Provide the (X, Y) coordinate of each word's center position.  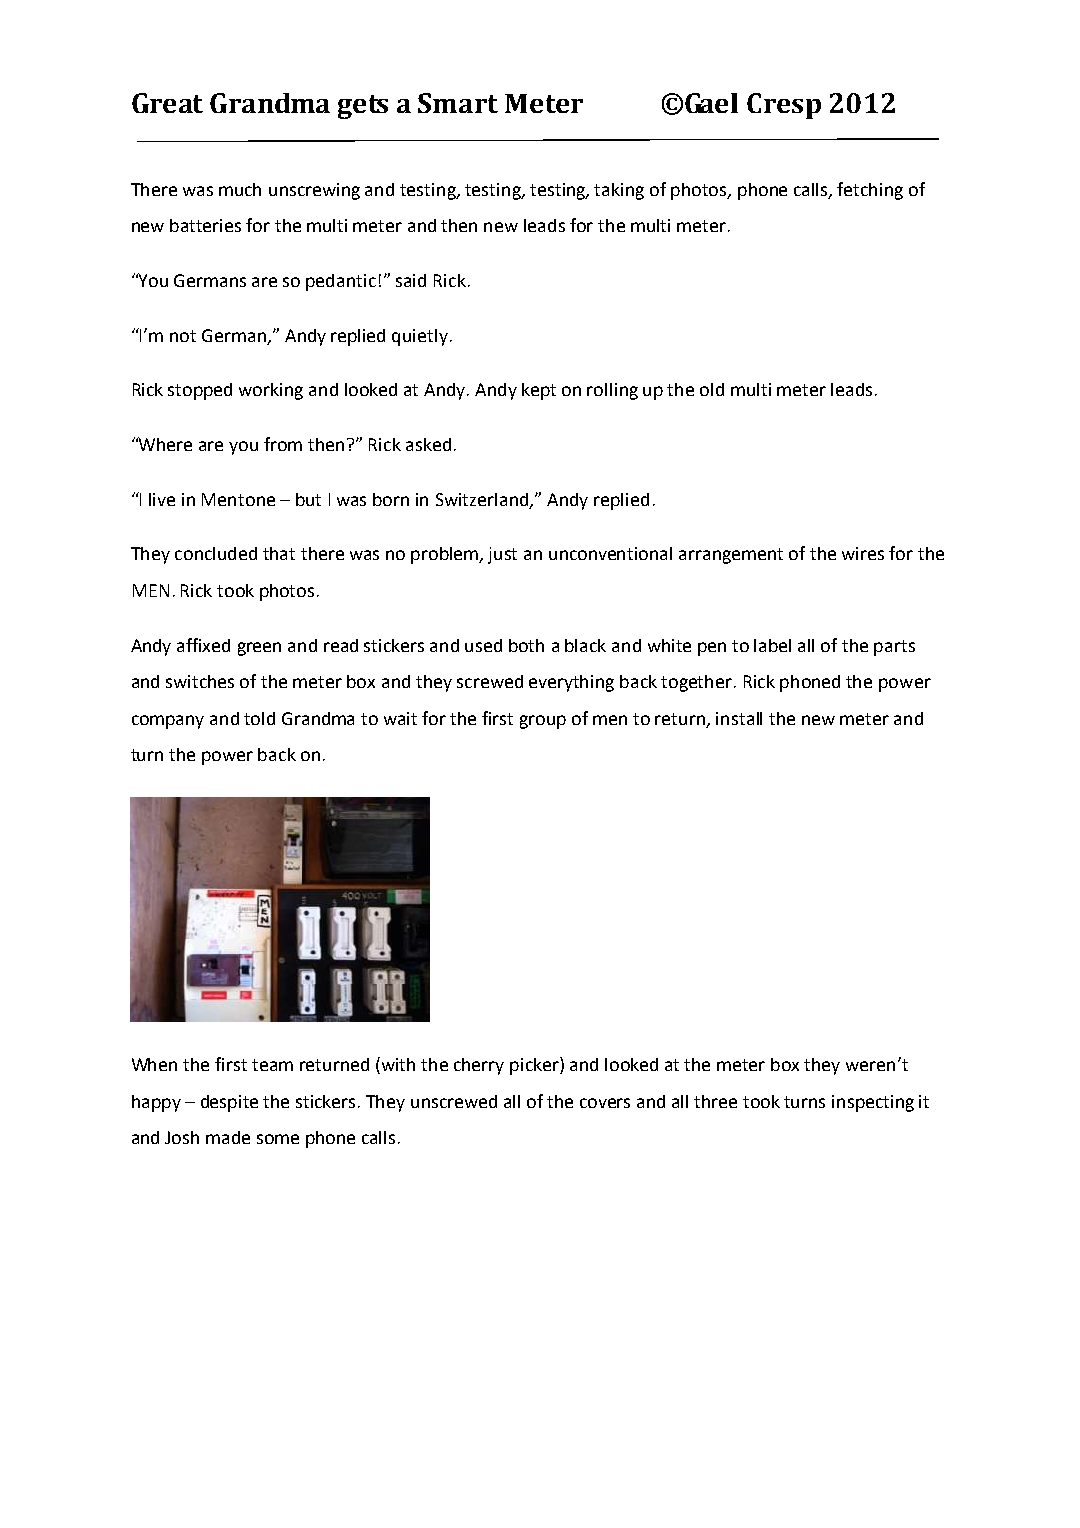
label (772, 645)
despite (229, 1103)
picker (535, 1066)
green (259, 649)
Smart (458, 103)
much (240, 189)
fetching (870, 191)
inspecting (873, 1103)
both (526, 645)
